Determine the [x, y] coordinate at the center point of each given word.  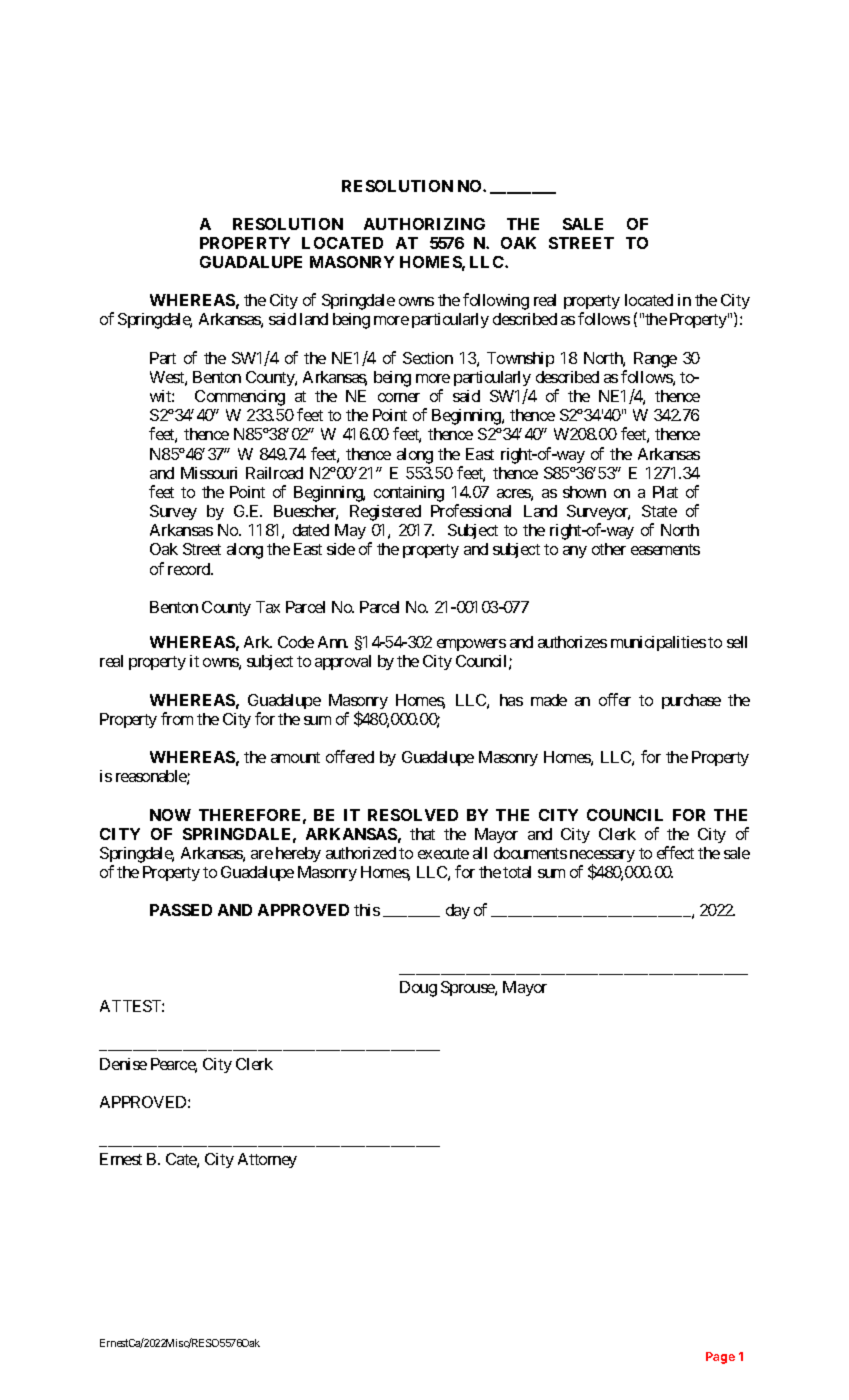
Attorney [267, 1160]
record [190, 569]
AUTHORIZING [424, 224]
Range [655, 360]
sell [737, 642]
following [496, 301]
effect [675, 852]
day [458, 911]
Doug [418, 989]
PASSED [181, 910]
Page [720, 1358]
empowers [471, 645]
